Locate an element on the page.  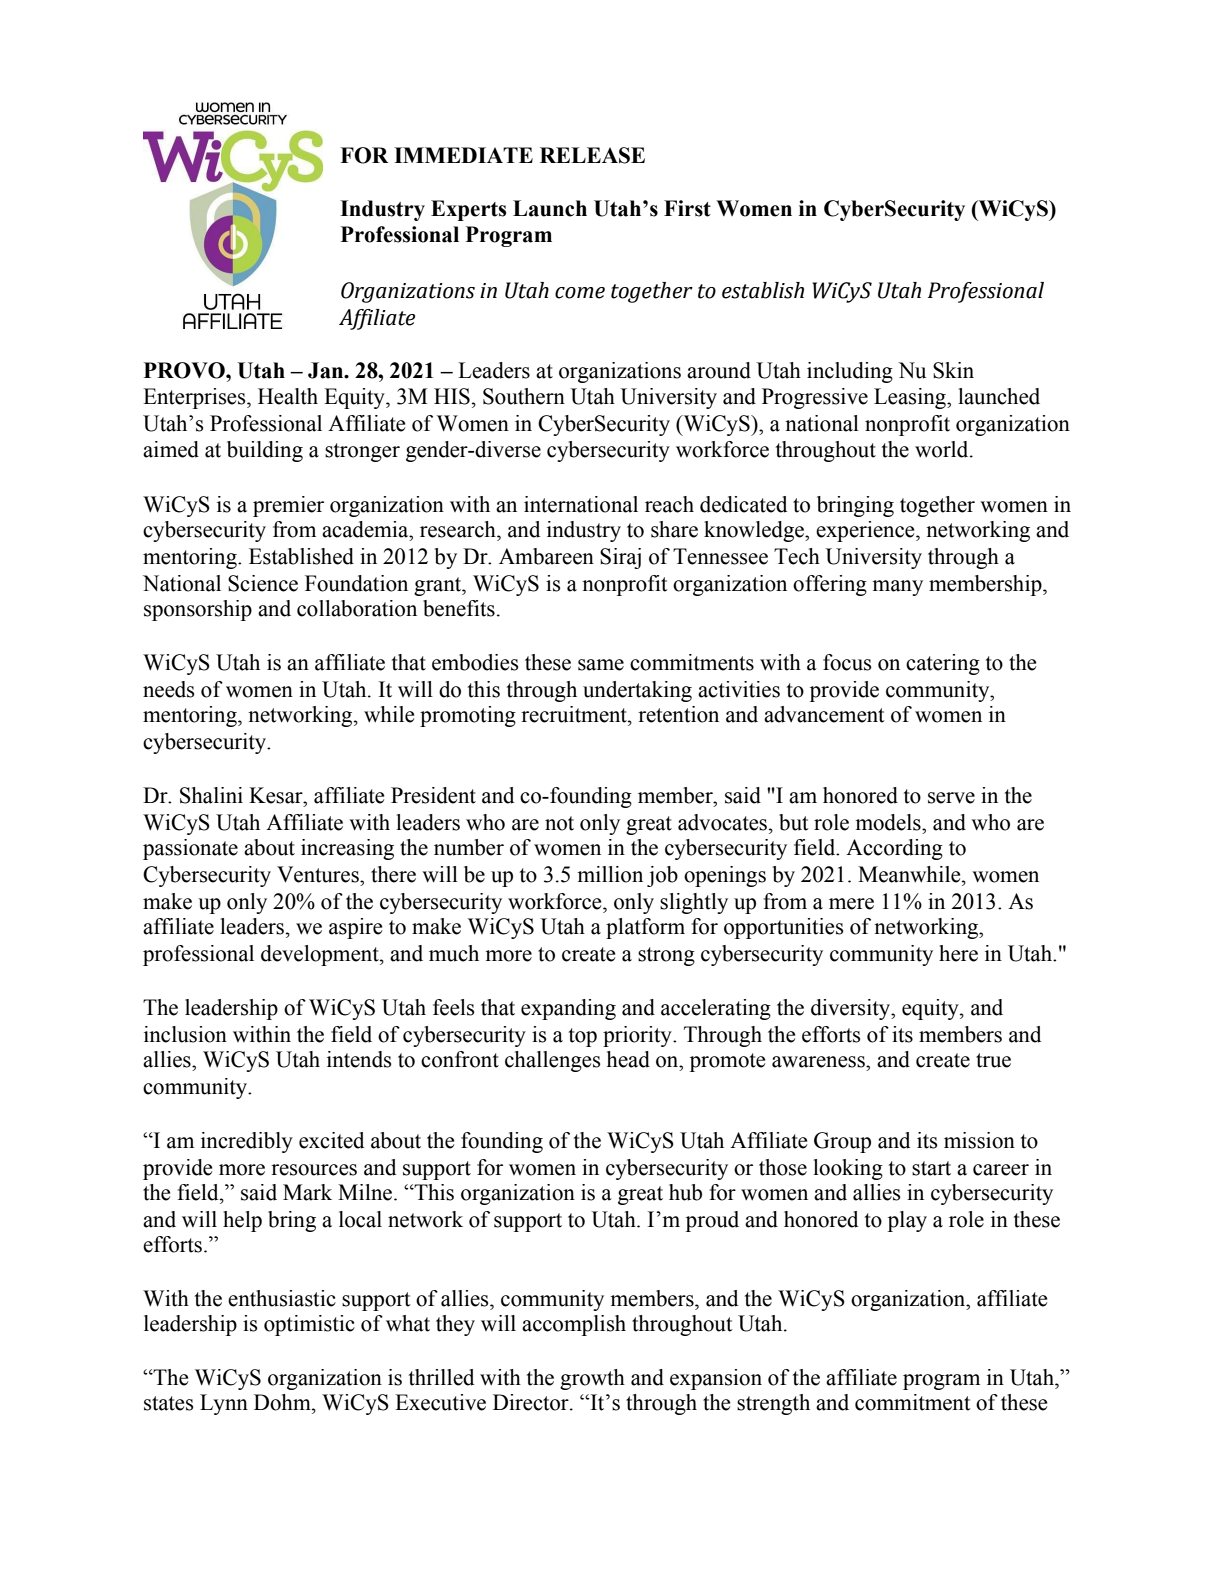
First is located at coordinates (687, 208).
